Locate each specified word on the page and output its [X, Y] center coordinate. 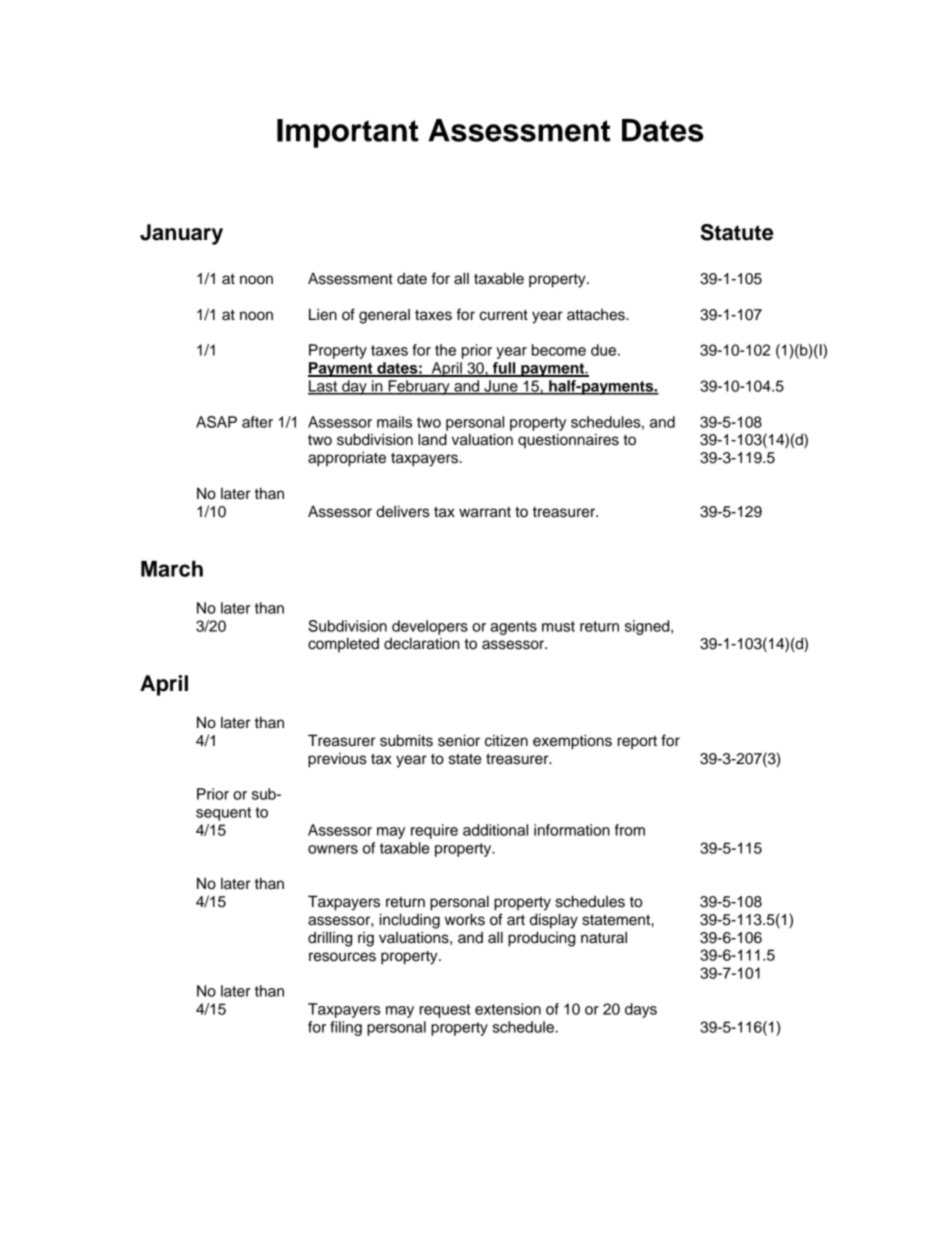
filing [346, 1028]
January [181, 234]
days [641, 1010]
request [445, 1011]
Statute [736, 232]
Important [348, 133]
